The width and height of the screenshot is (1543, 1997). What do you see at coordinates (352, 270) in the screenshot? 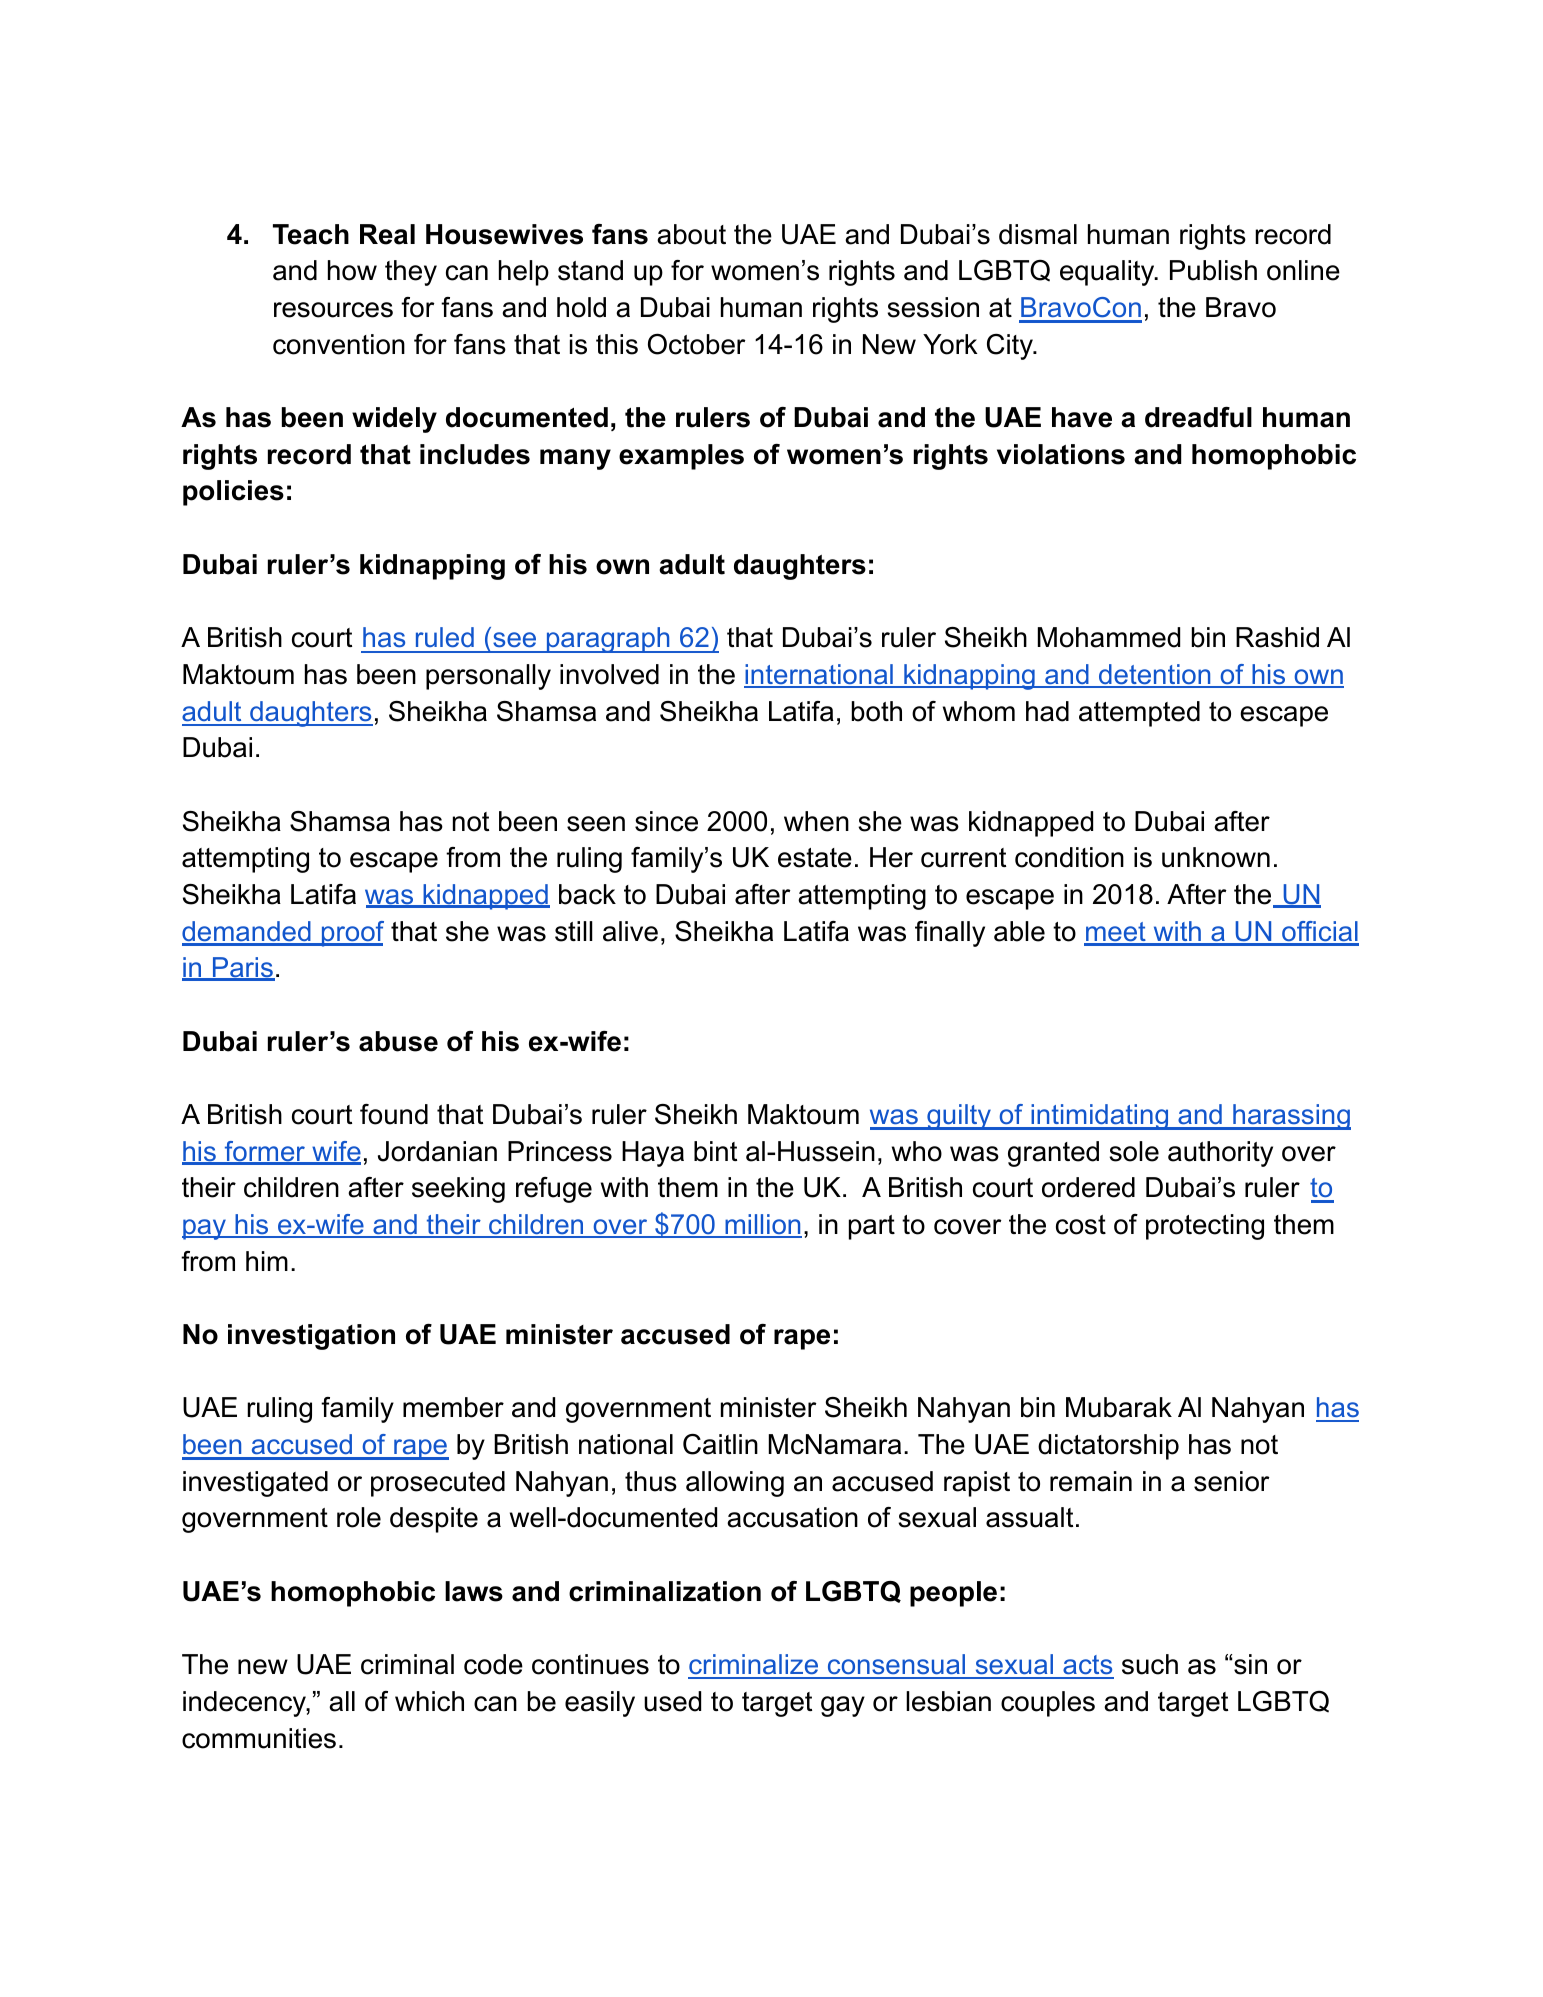
I see `how` at bounding box center [352, 270].
